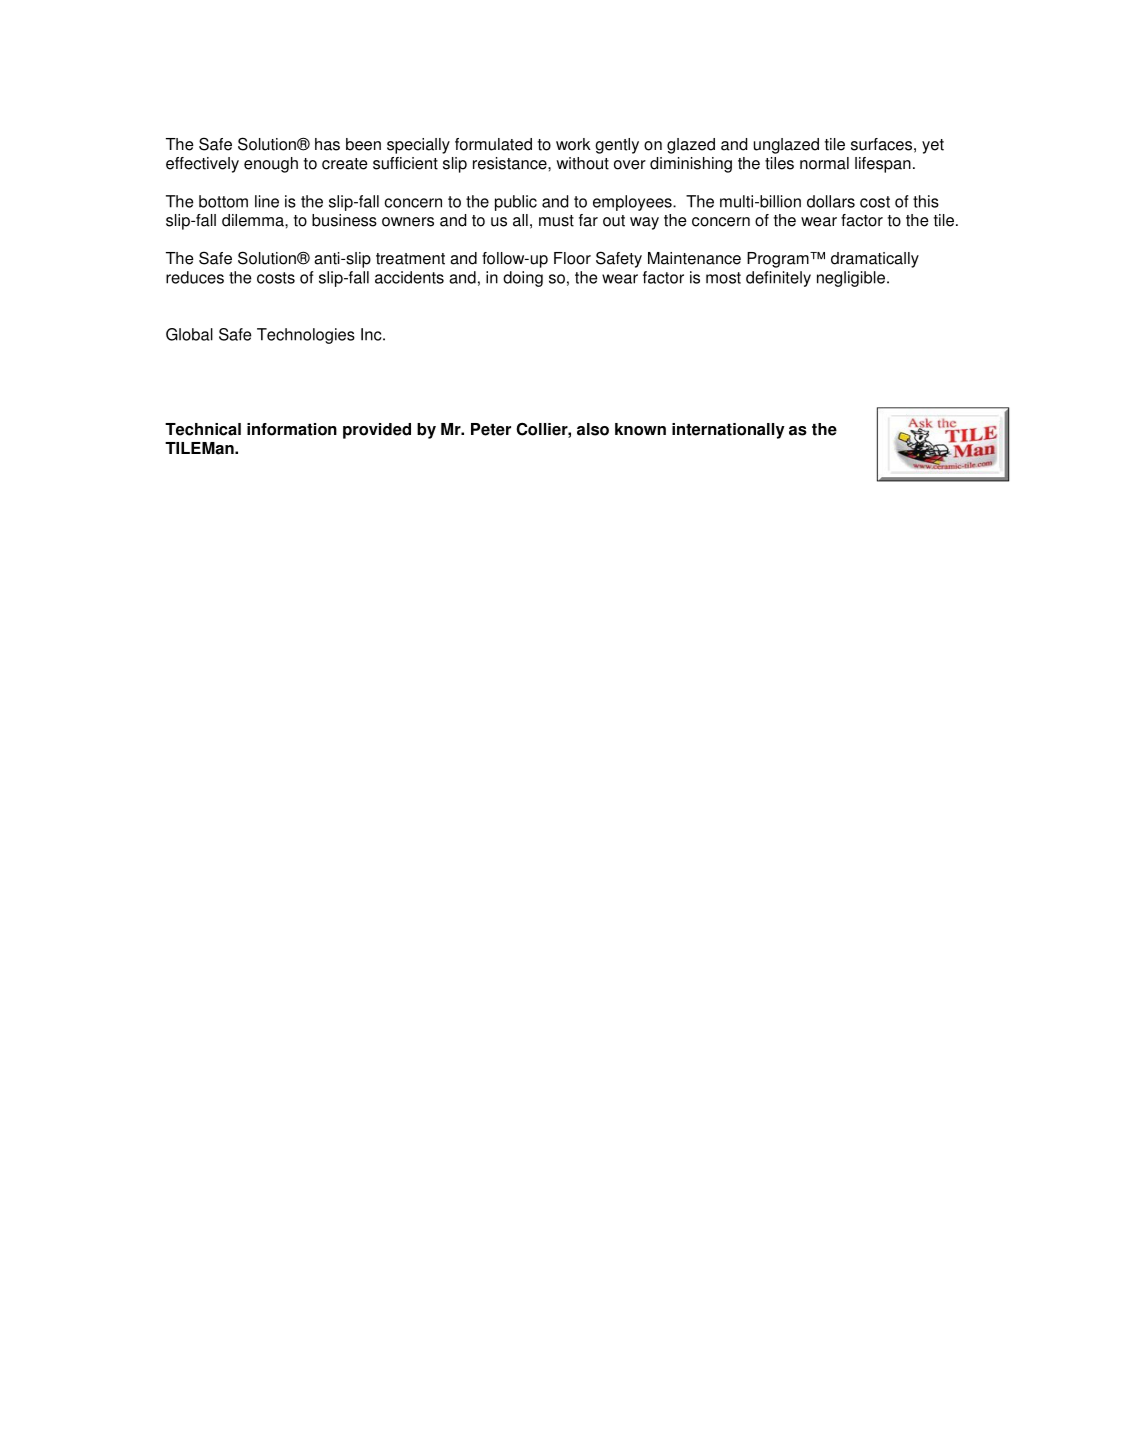  What do you see at coordinates (573, 144) in the image?
I see `work` at bounding box center [573, 144].
